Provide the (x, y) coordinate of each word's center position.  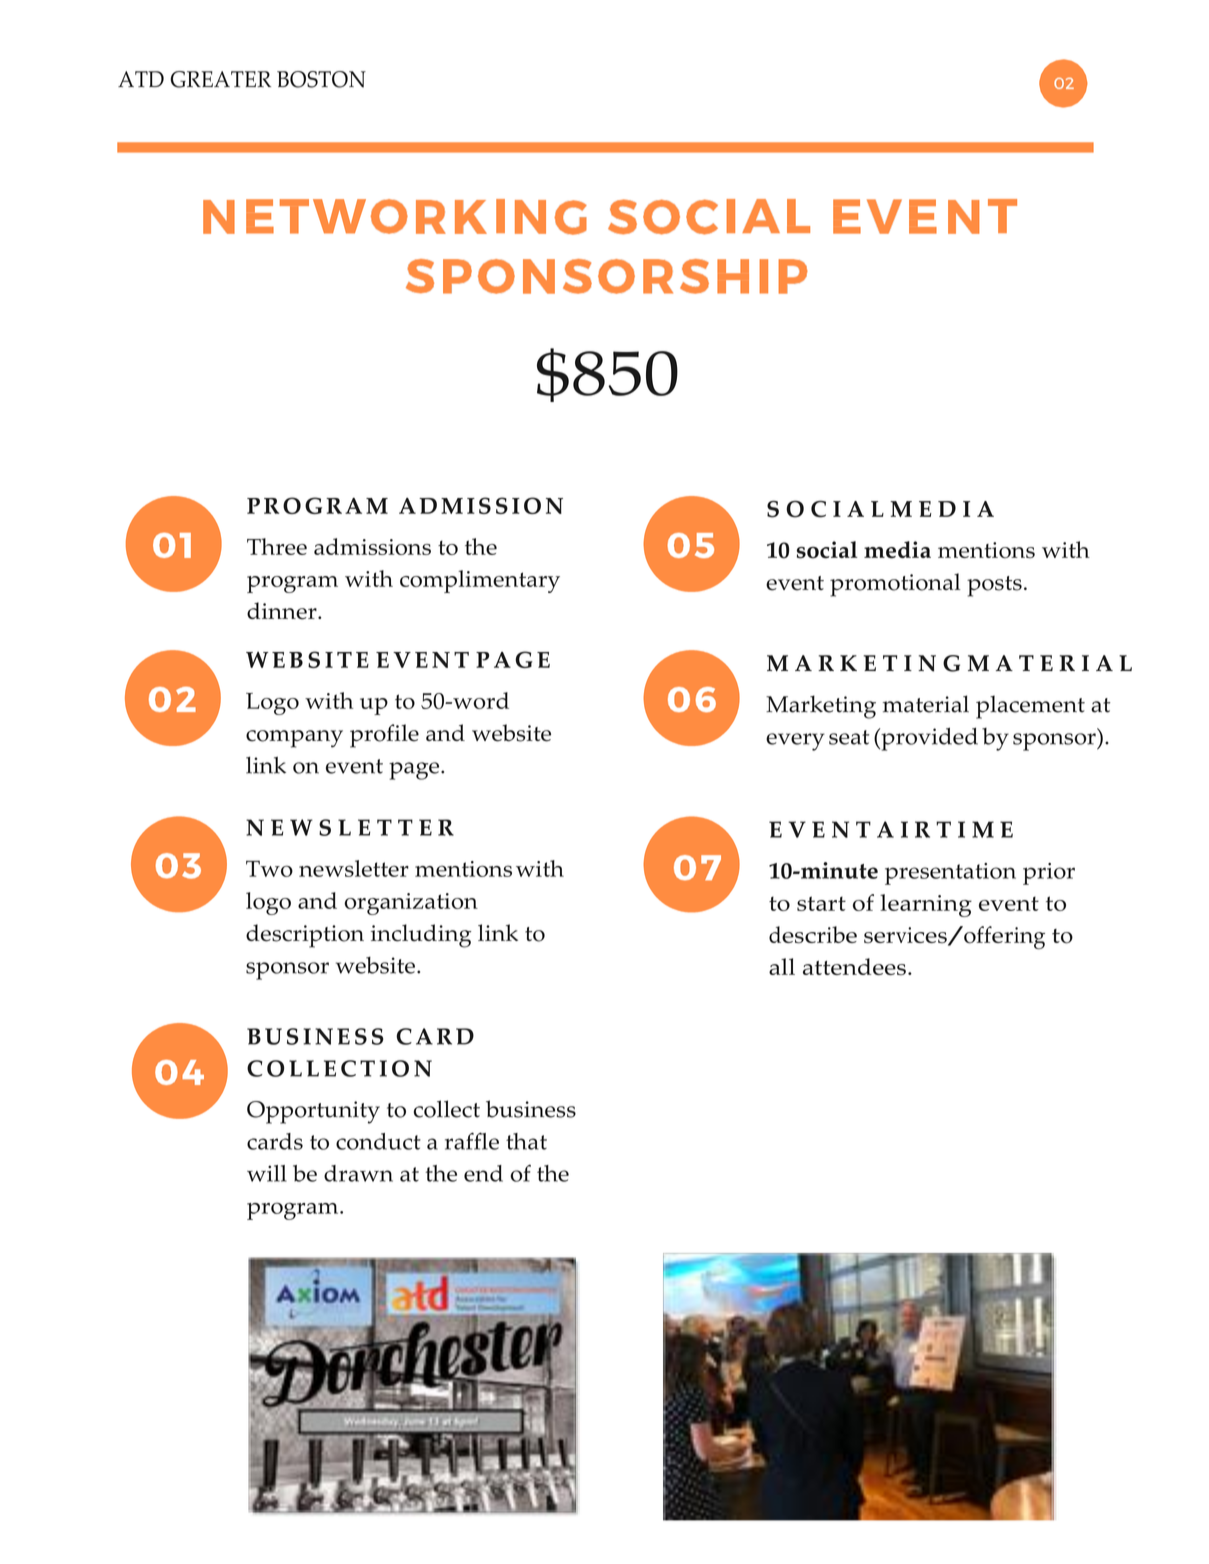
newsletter (354, 868)
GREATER (220, 79)
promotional (895, 585)
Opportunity (313, 1112)
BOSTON (321, 79)
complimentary (480, 581)
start (821, 903)
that (526, 1141)
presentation (950, 874)
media (897, 550)
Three (277, 546)
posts (994, 586)
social (827, 550)
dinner (283, 611)
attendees (854, 967)
